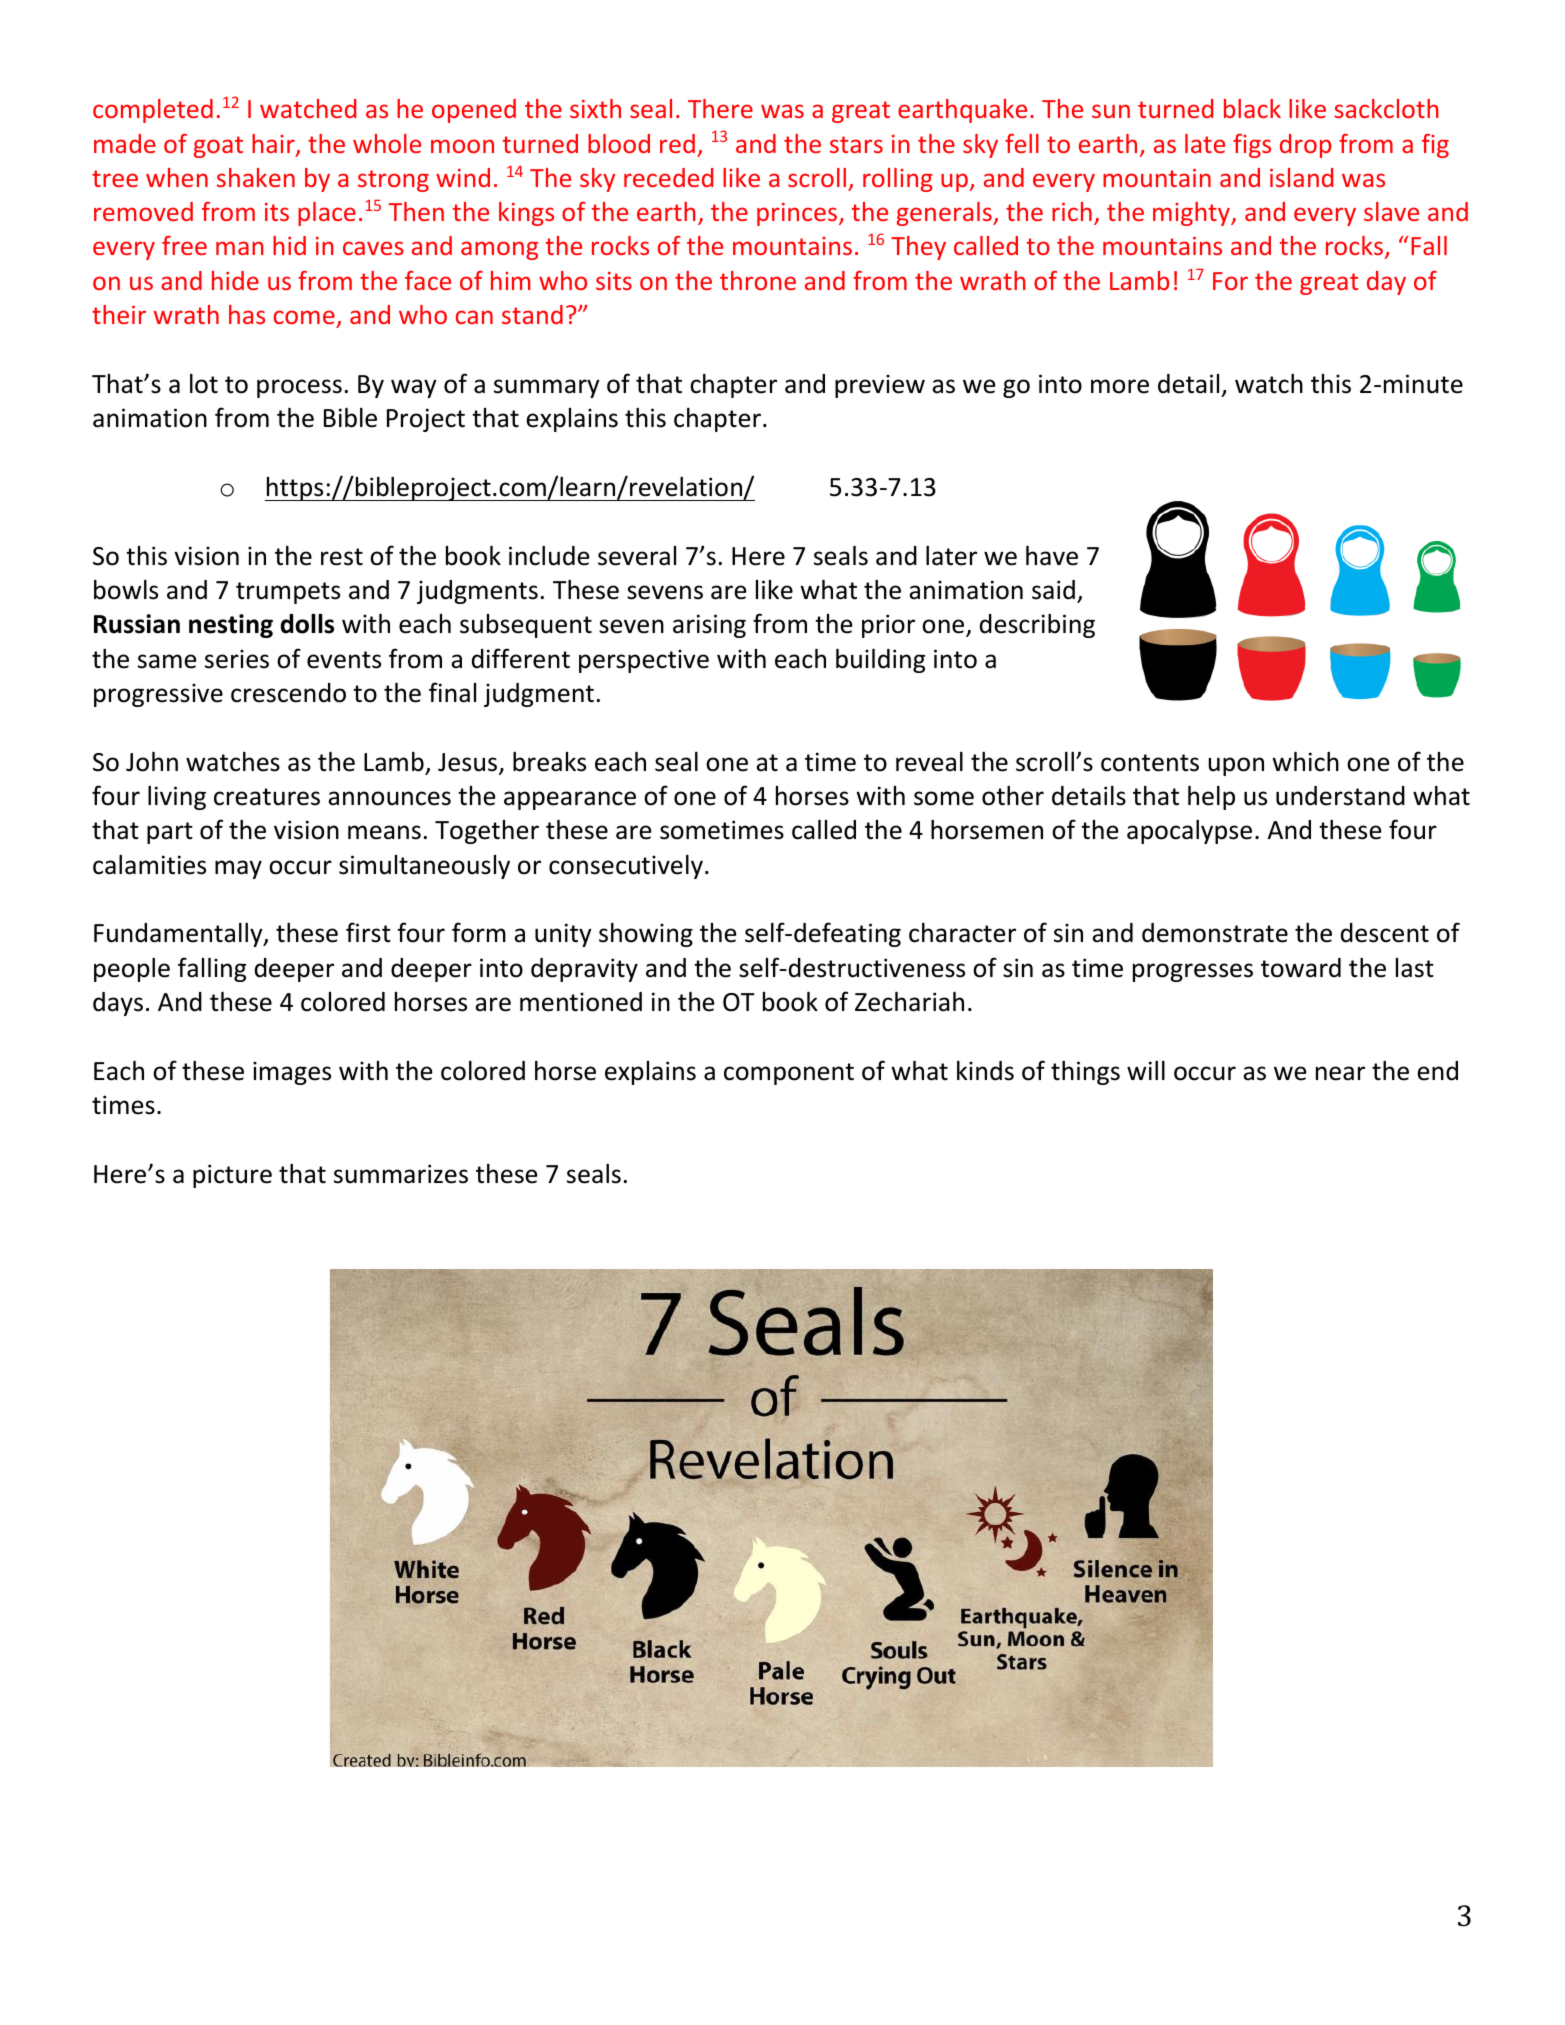  Describe the element at coordinates (274, 145) in the image. I see `hair` at that location.
